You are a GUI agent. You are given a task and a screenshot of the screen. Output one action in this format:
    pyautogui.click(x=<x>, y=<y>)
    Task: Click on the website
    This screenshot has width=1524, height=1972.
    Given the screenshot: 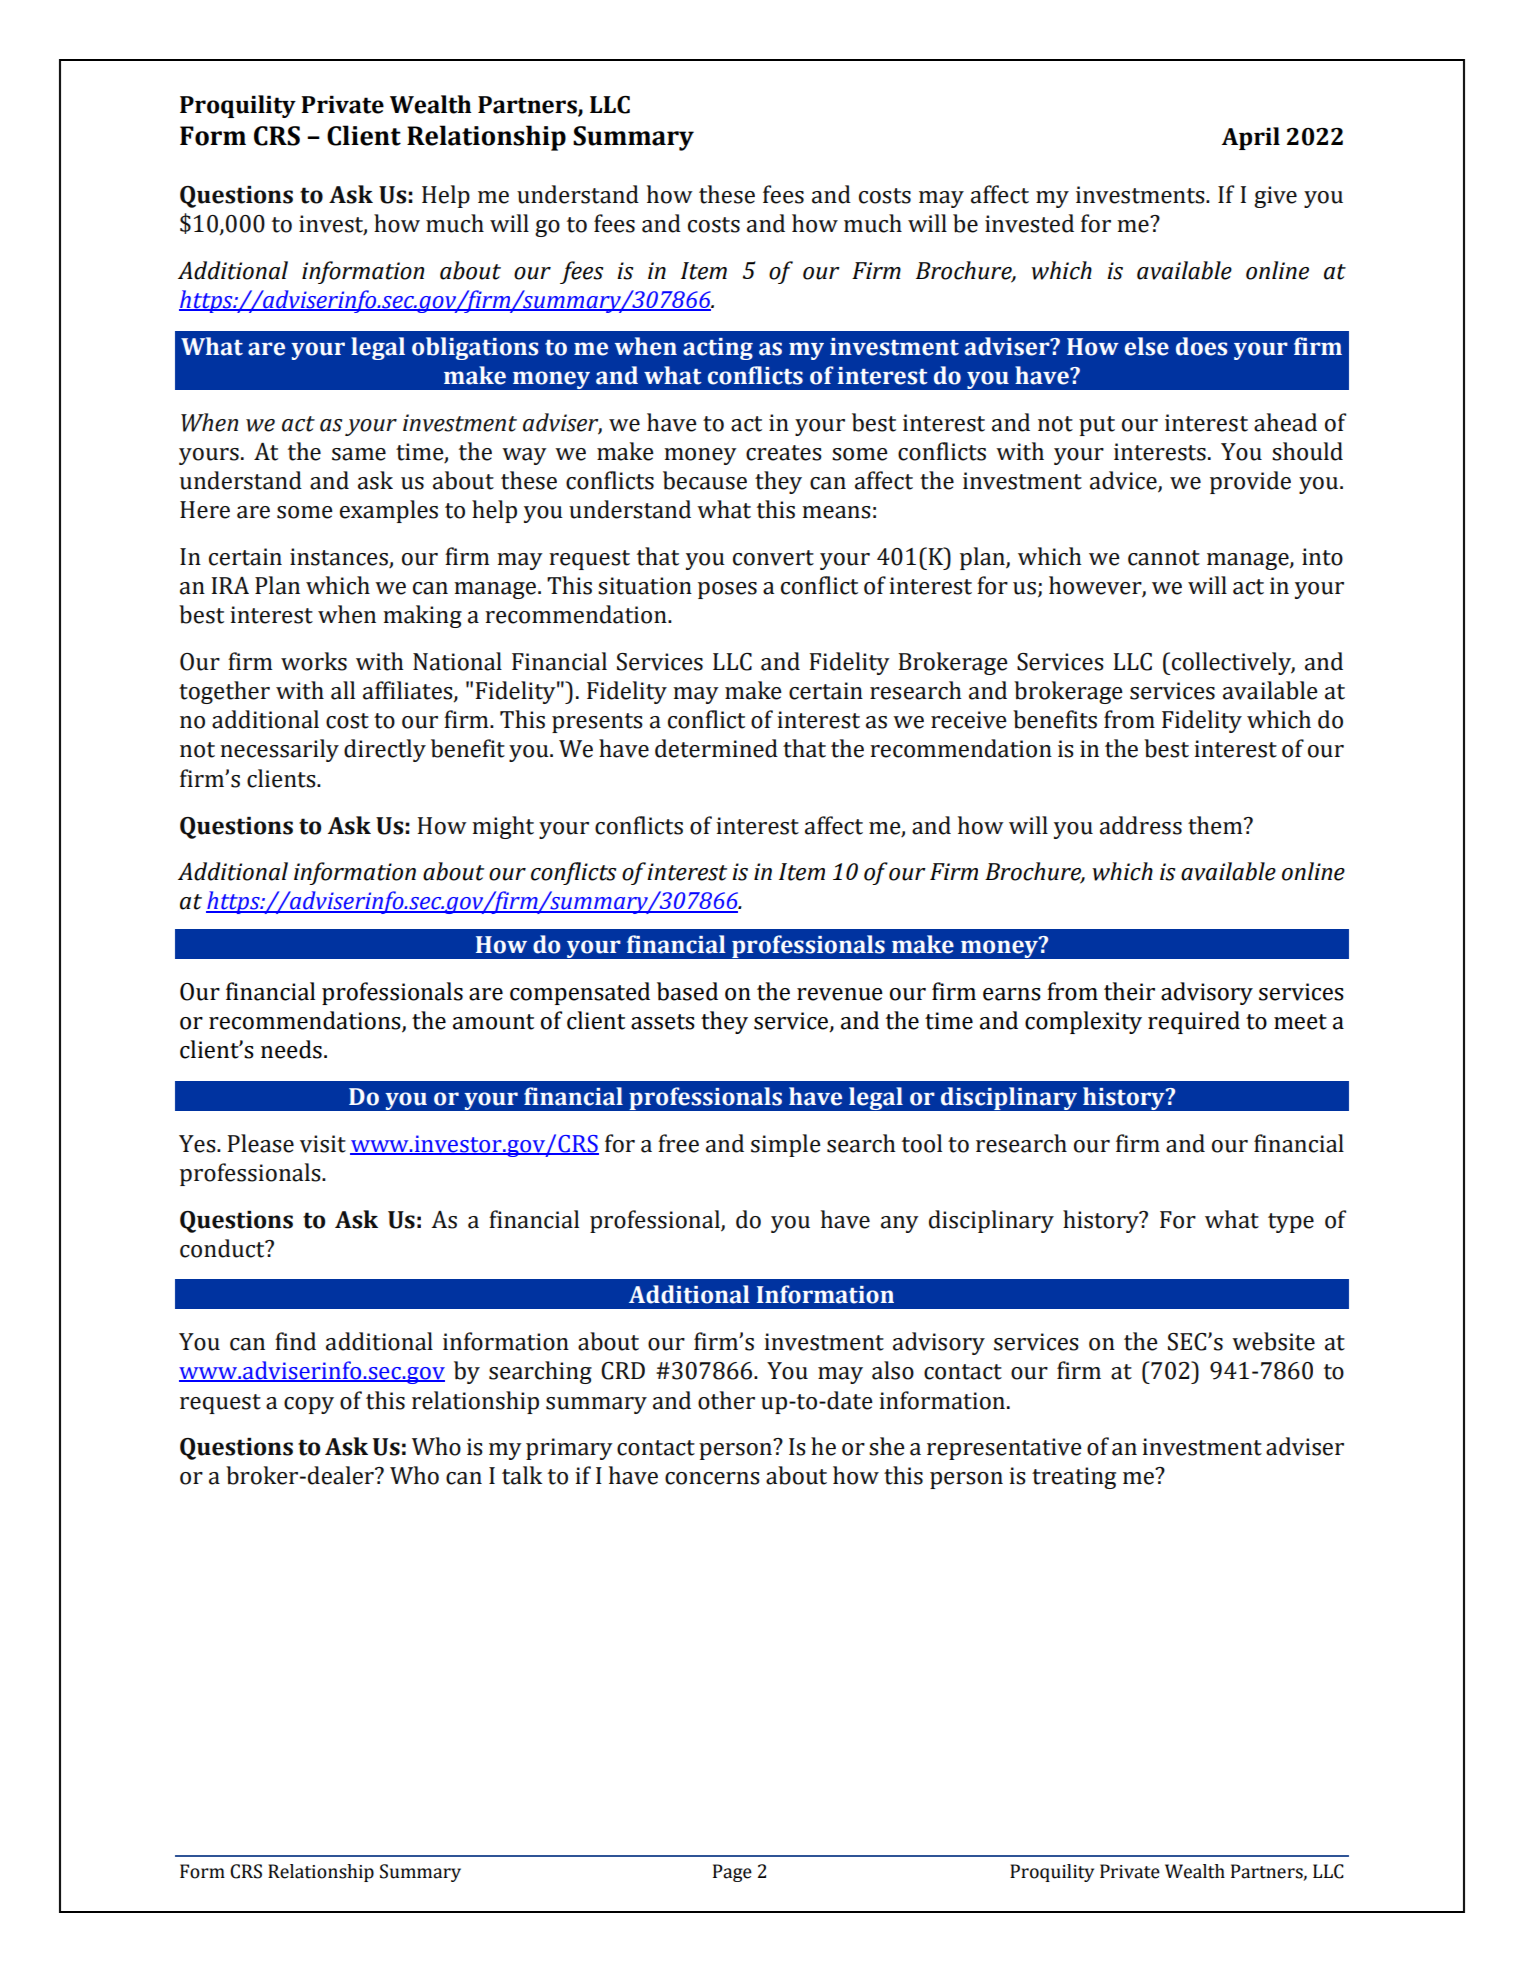 What is the action you would take?
    pyautogui.click(x=1273, y=1341)
